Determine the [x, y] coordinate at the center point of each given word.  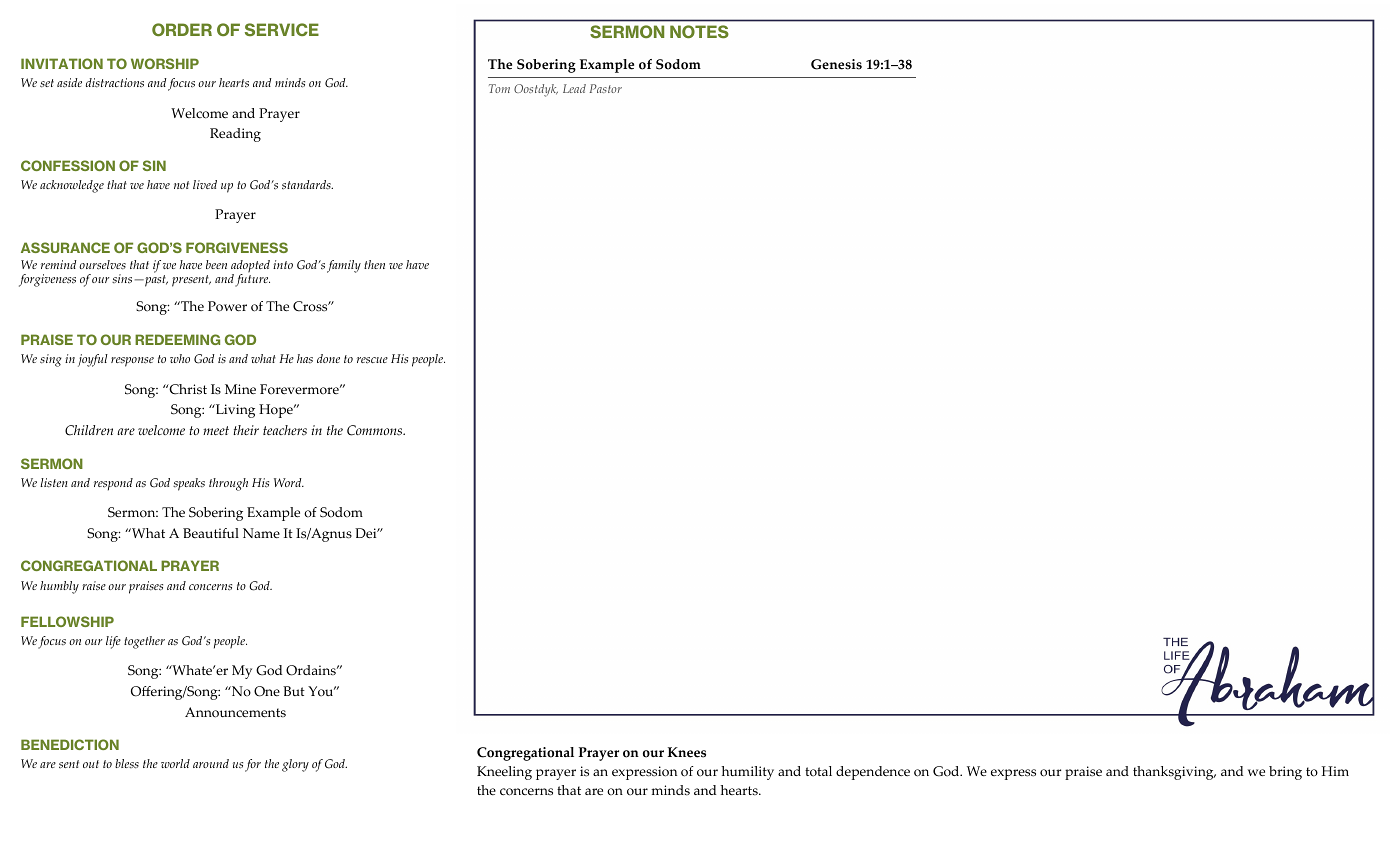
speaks [189, 484]
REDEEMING [177, 339]
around [211, 763]
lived [205, 184]
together [144, 642]
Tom [499, 88]
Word [289, 482]
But [294, 691]
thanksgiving [1174, 773]
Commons [376, 430]
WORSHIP [165, 63]
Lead [574, 88]
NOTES [699, 31]
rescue [372, 360]
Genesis [836, 64]
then [374, 264]
